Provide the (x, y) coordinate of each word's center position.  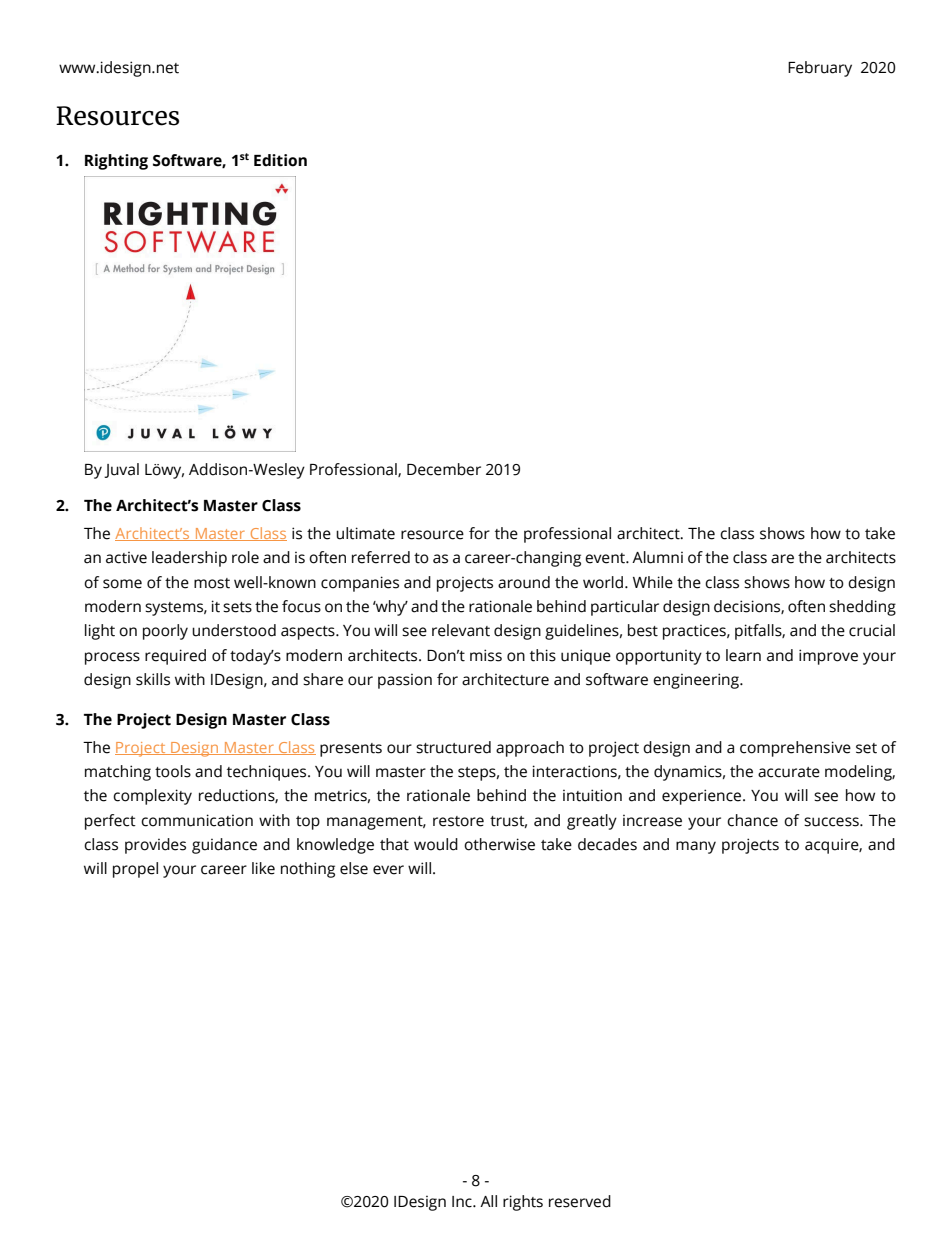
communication (197, 820)
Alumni (657, 557)
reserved (580, 1201)
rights (523, 1203)
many (696, 847)
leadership (189, 559)
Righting (116, 162)
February (820, 69)
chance (752, 820)
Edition (280, 160)
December (444, 469)
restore (458, 821)
